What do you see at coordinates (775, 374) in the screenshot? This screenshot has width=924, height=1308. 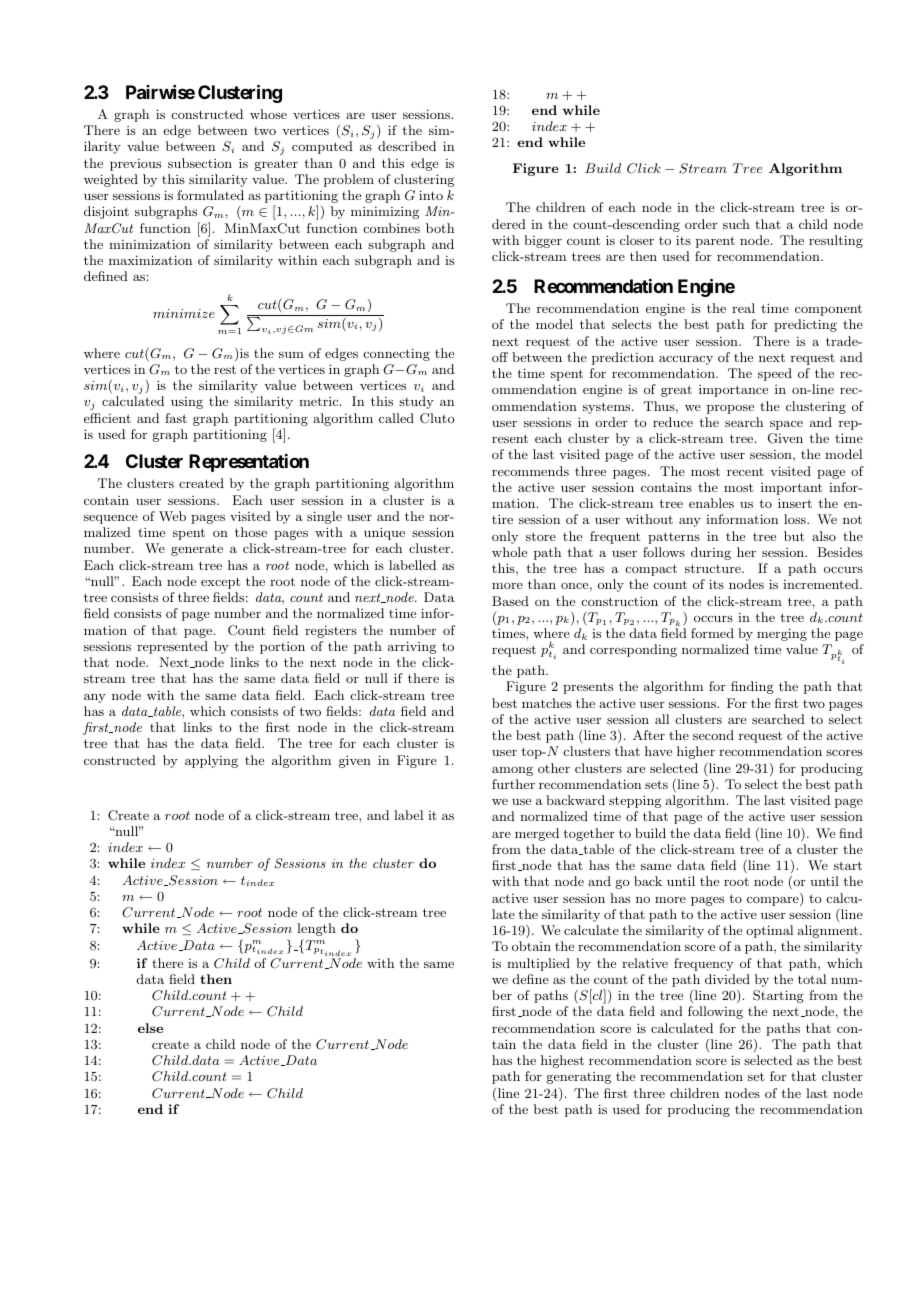 I see `speed` at bounding box center [775, 374].
